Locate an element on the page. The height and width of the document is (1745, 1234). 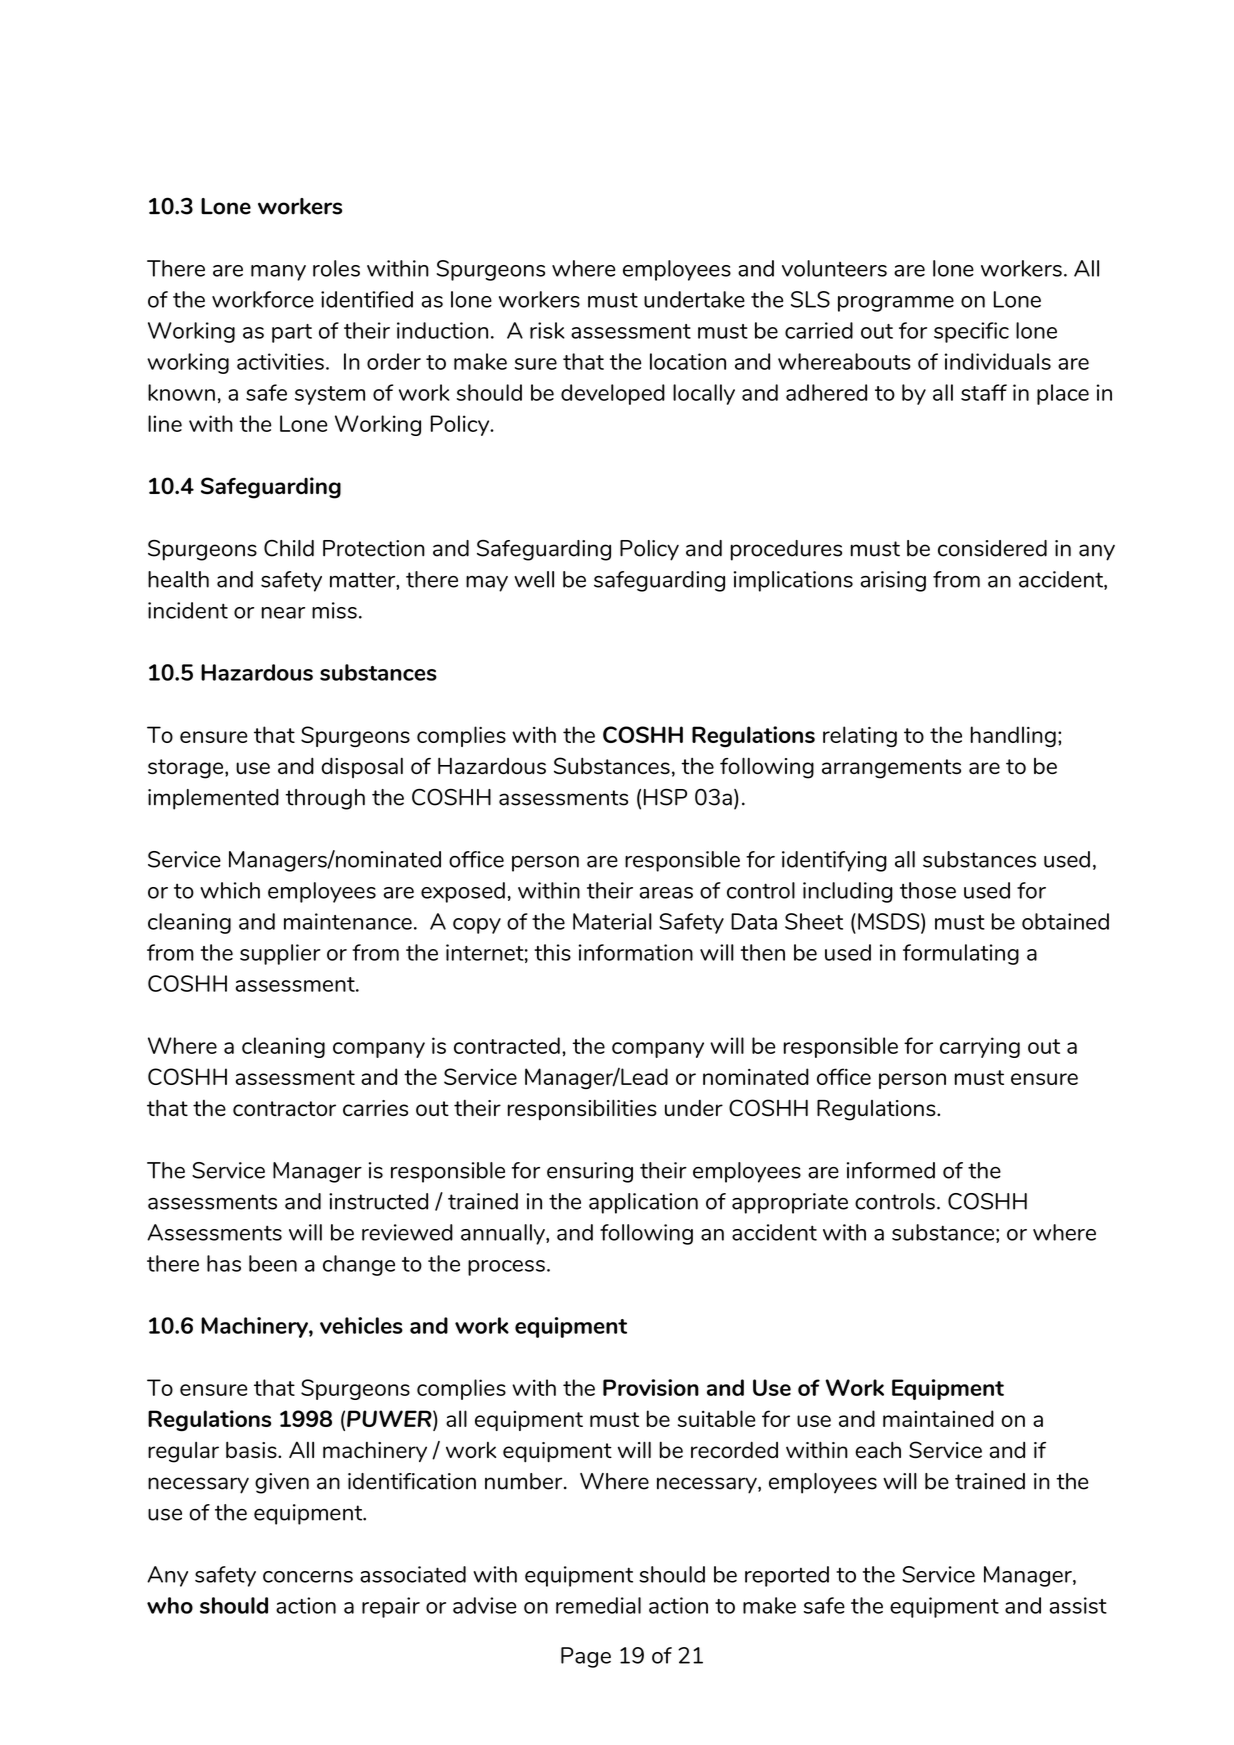
part is located at coordinates (292, 333).
